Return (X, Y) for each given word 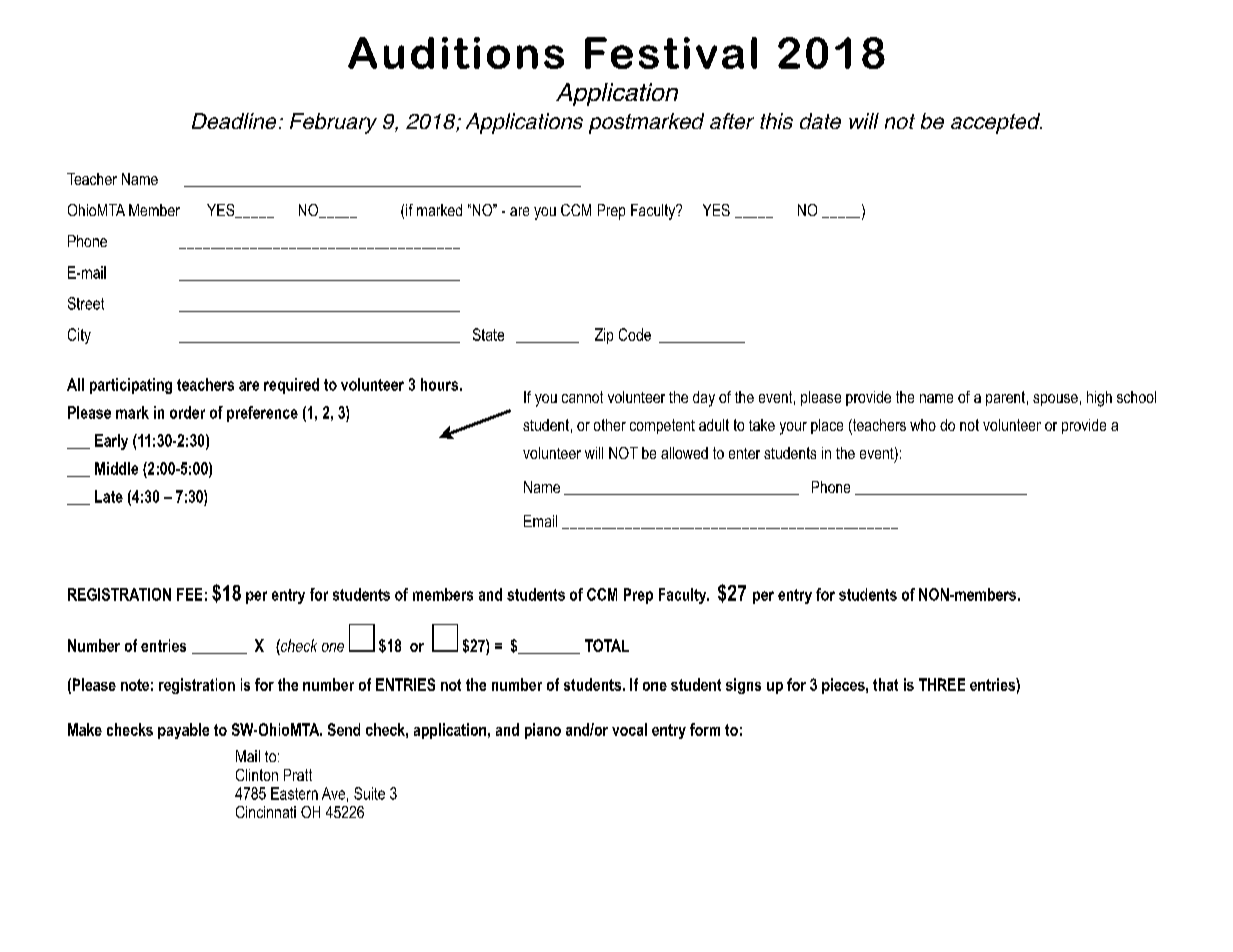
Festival (671, 53)
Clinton (257, 775)
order (187, 412)
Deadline (234, 121)
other (610, 425)
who (923, 425)
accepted (996, 123)
